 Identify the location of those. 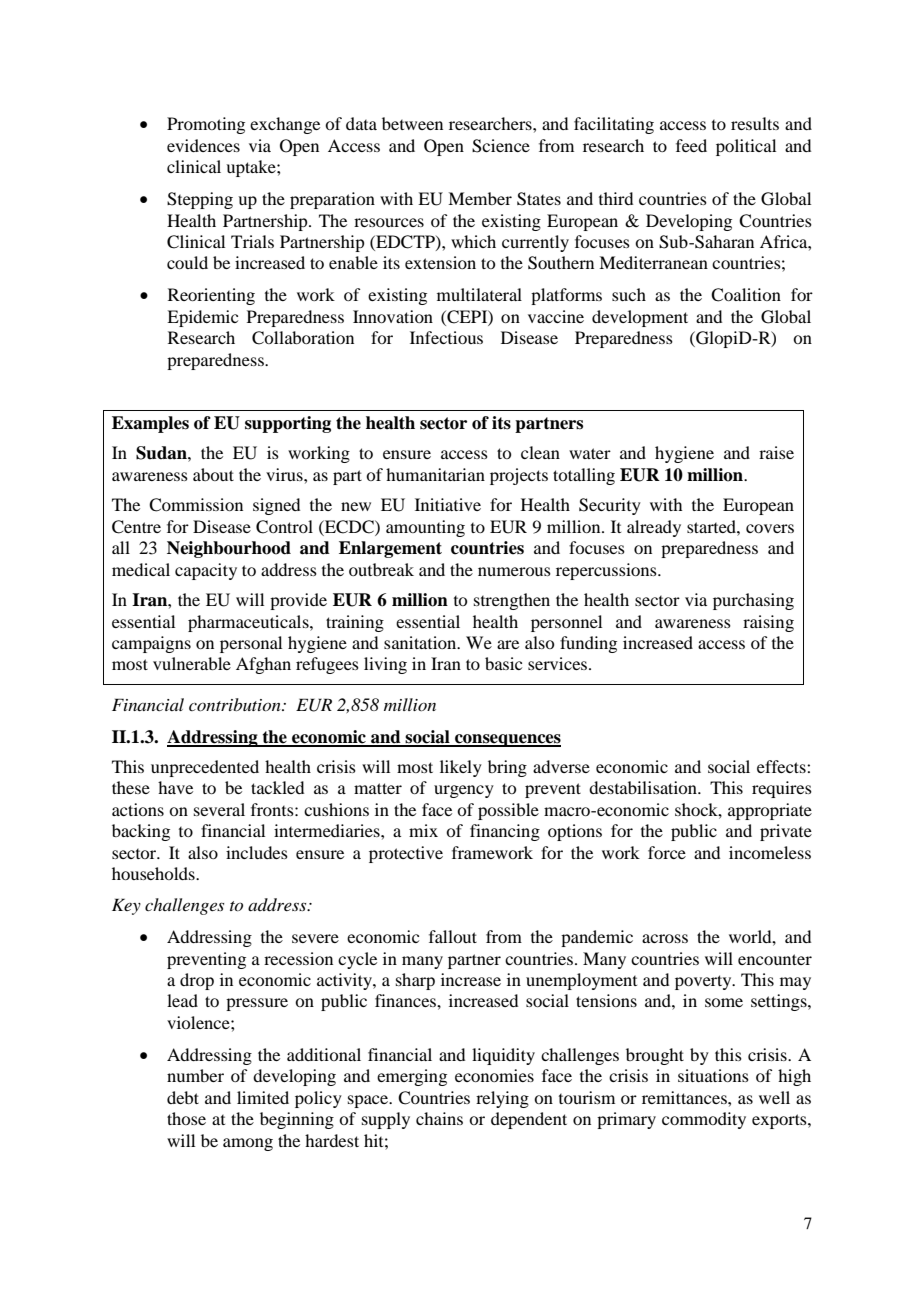
(186, 1118).
